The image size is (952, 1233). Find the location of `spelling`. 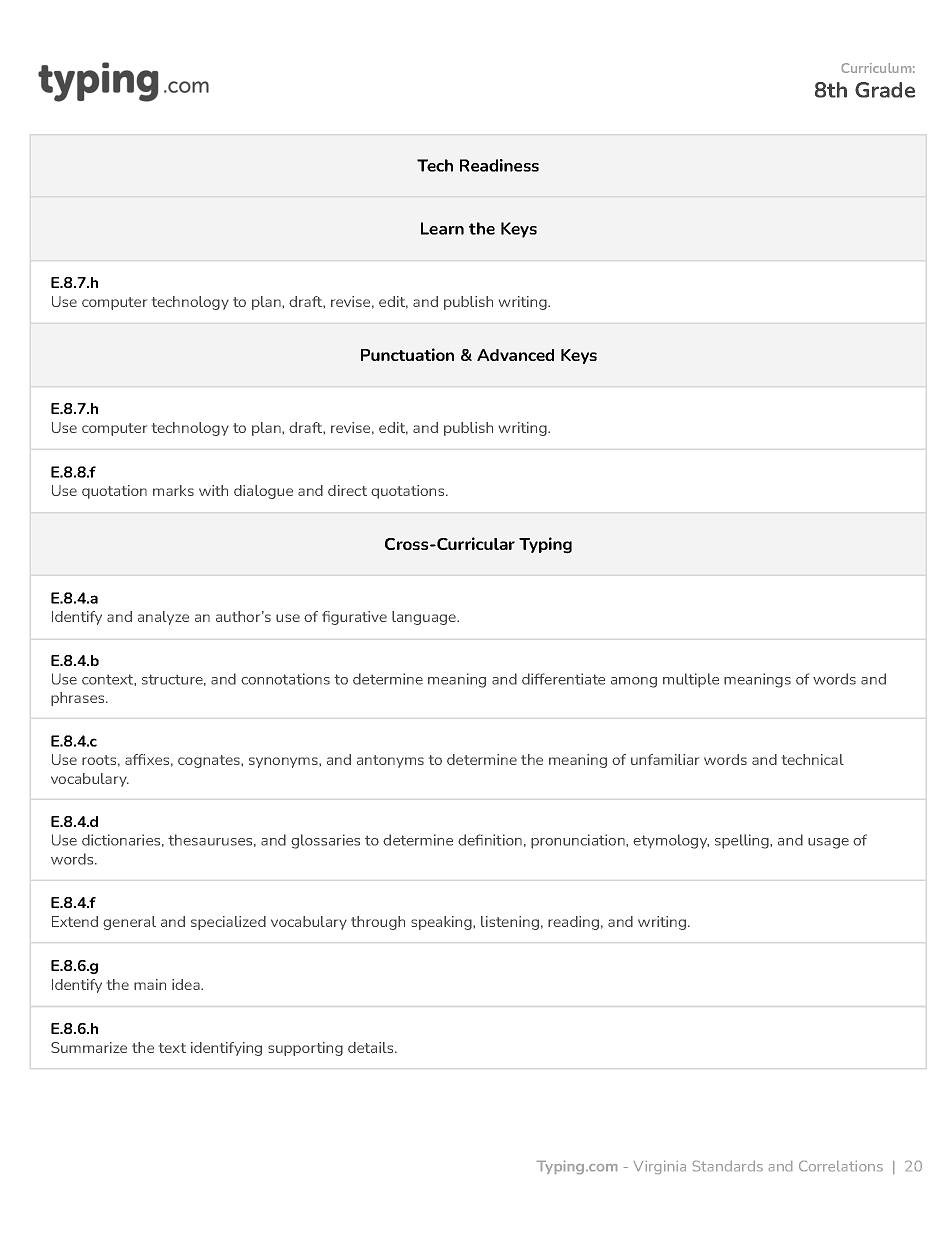

spelling is located at coordinates (743, 841).
